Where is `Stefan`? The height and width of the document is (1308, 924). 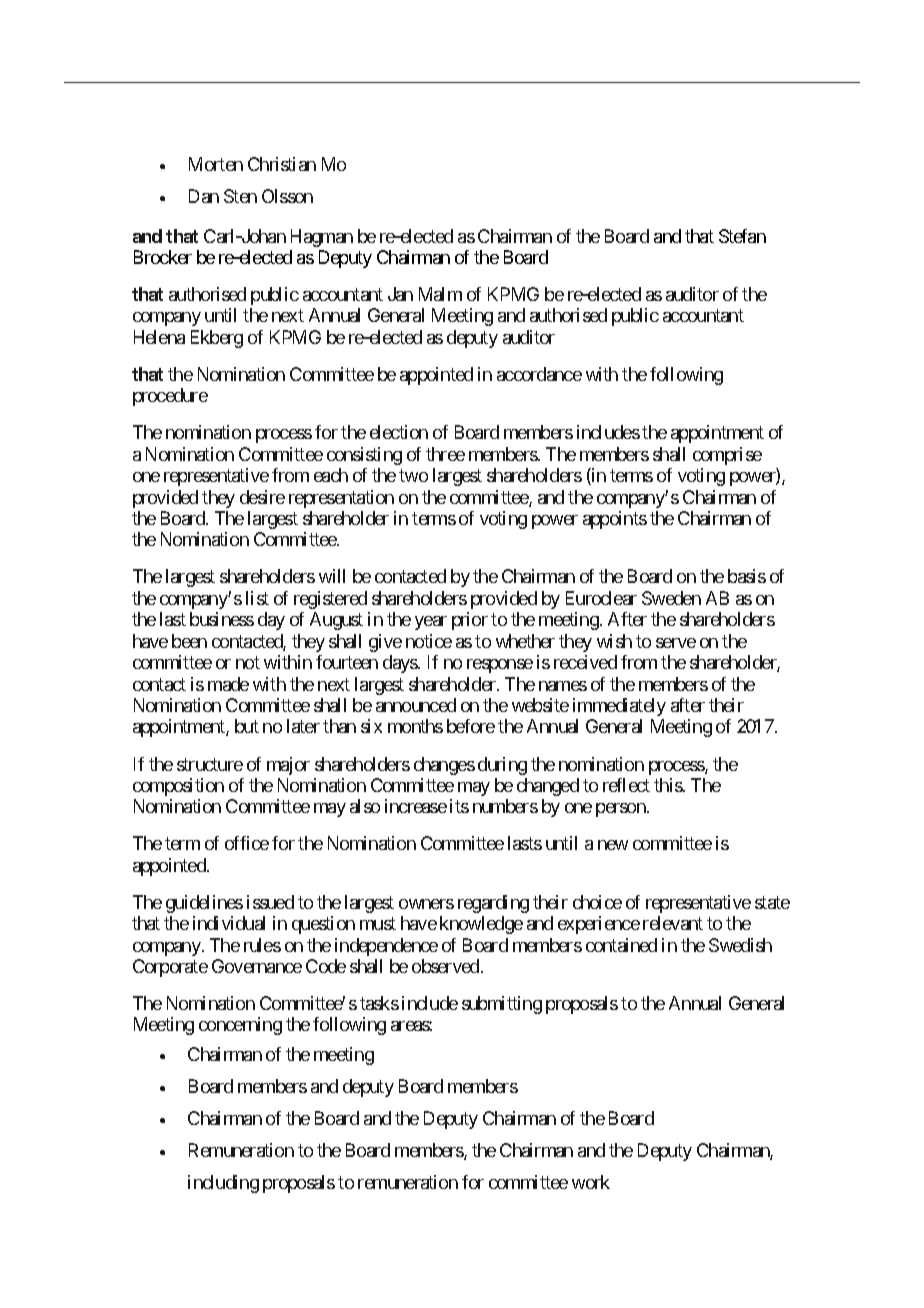
Stefan is located at coordinates (742, 236).
